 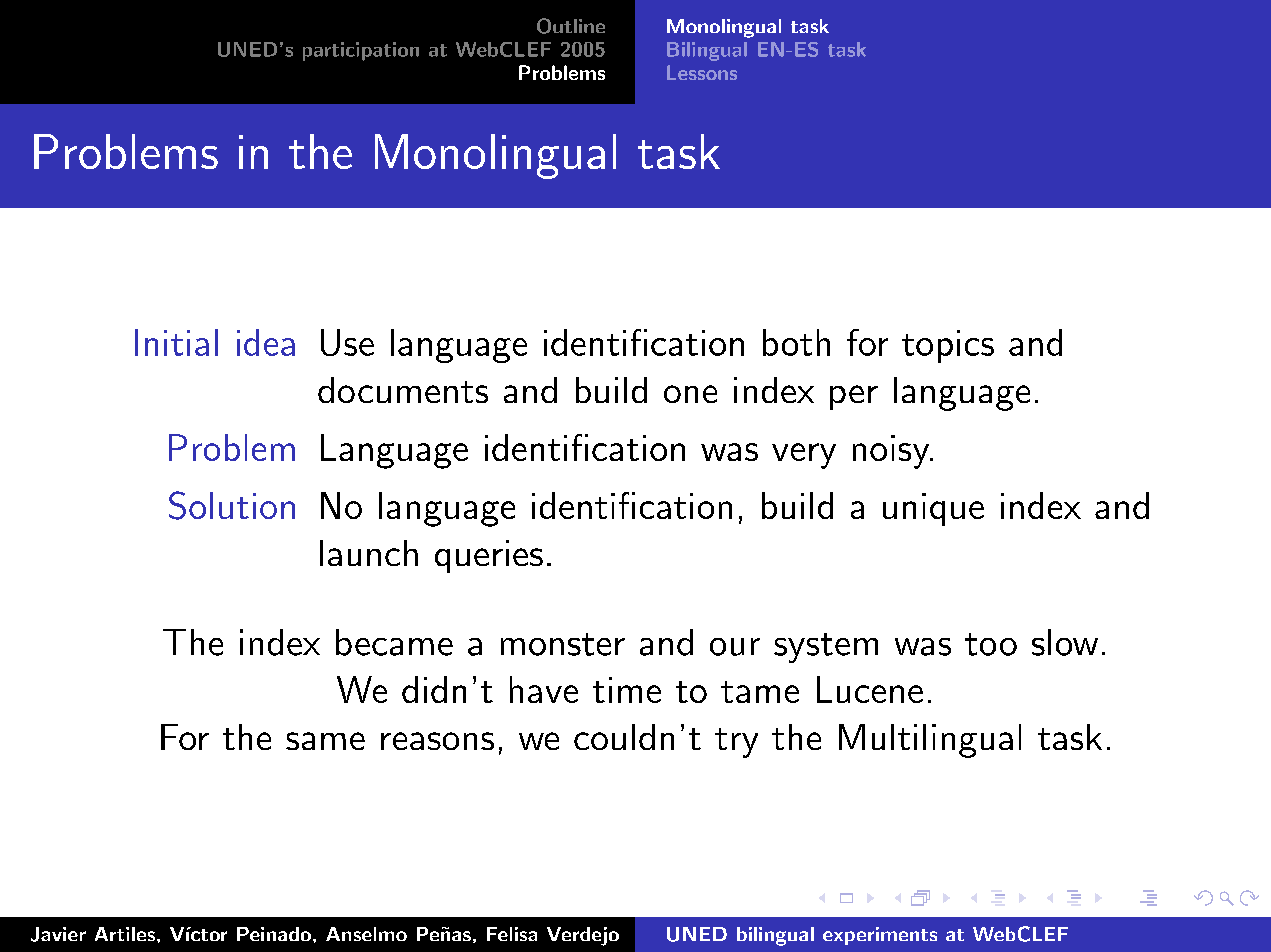 What do you see at coordinates (933, 509) in the screenshot?
I see `unique` at bounding box center [933, 509].
